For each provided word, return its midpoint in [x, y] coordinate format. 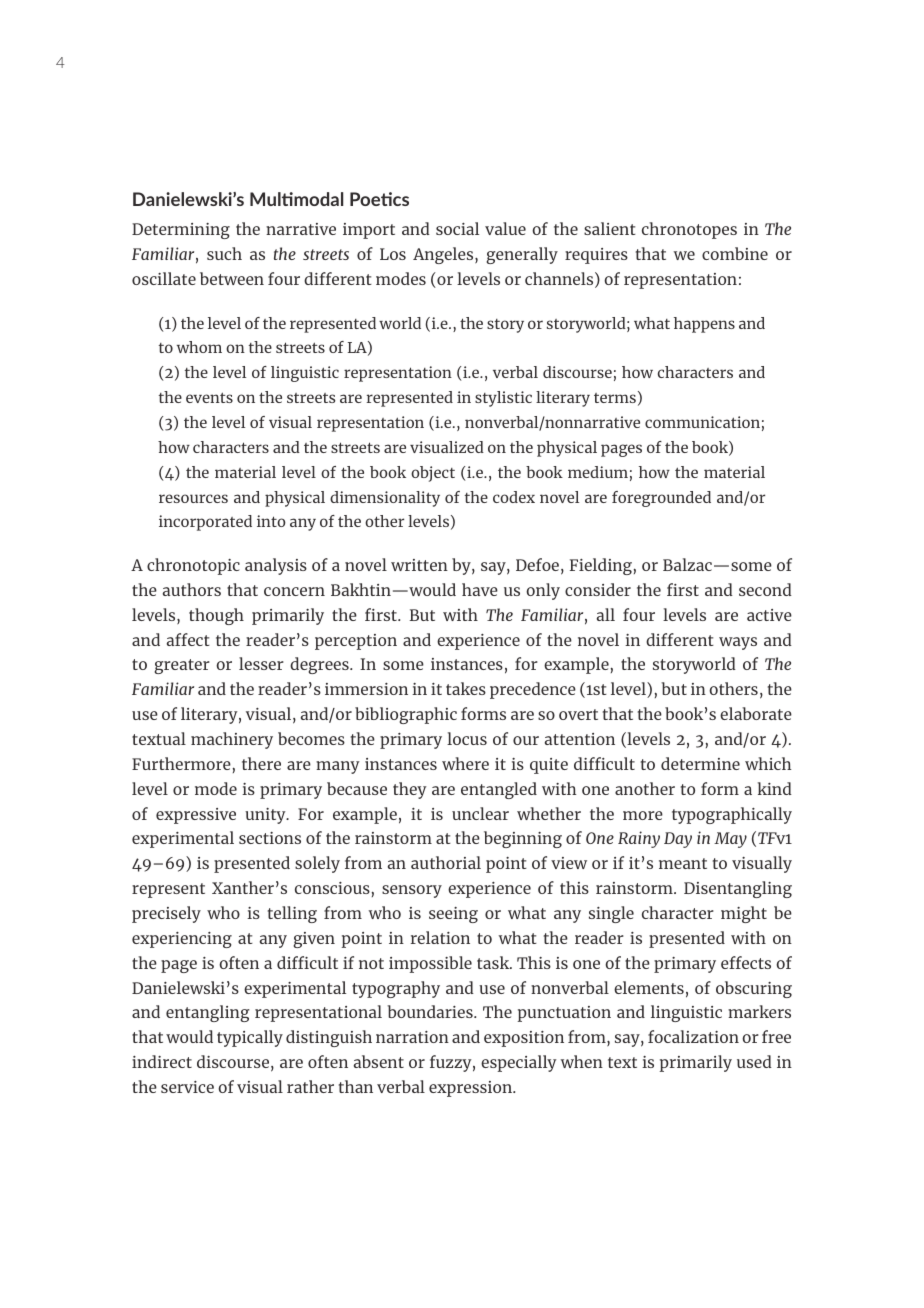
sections [270, 838]
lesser [261, 663]
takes [466, 688]
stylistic [503, 399]
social [457, 228]
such [224, 253]
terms [615, 398]
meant [683, 863]
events [209, 397]
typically [250, 1038]
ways [738, 643]
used [754, 1061]
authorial [446, 862]
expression [471, 1089]
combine [735, 253]
